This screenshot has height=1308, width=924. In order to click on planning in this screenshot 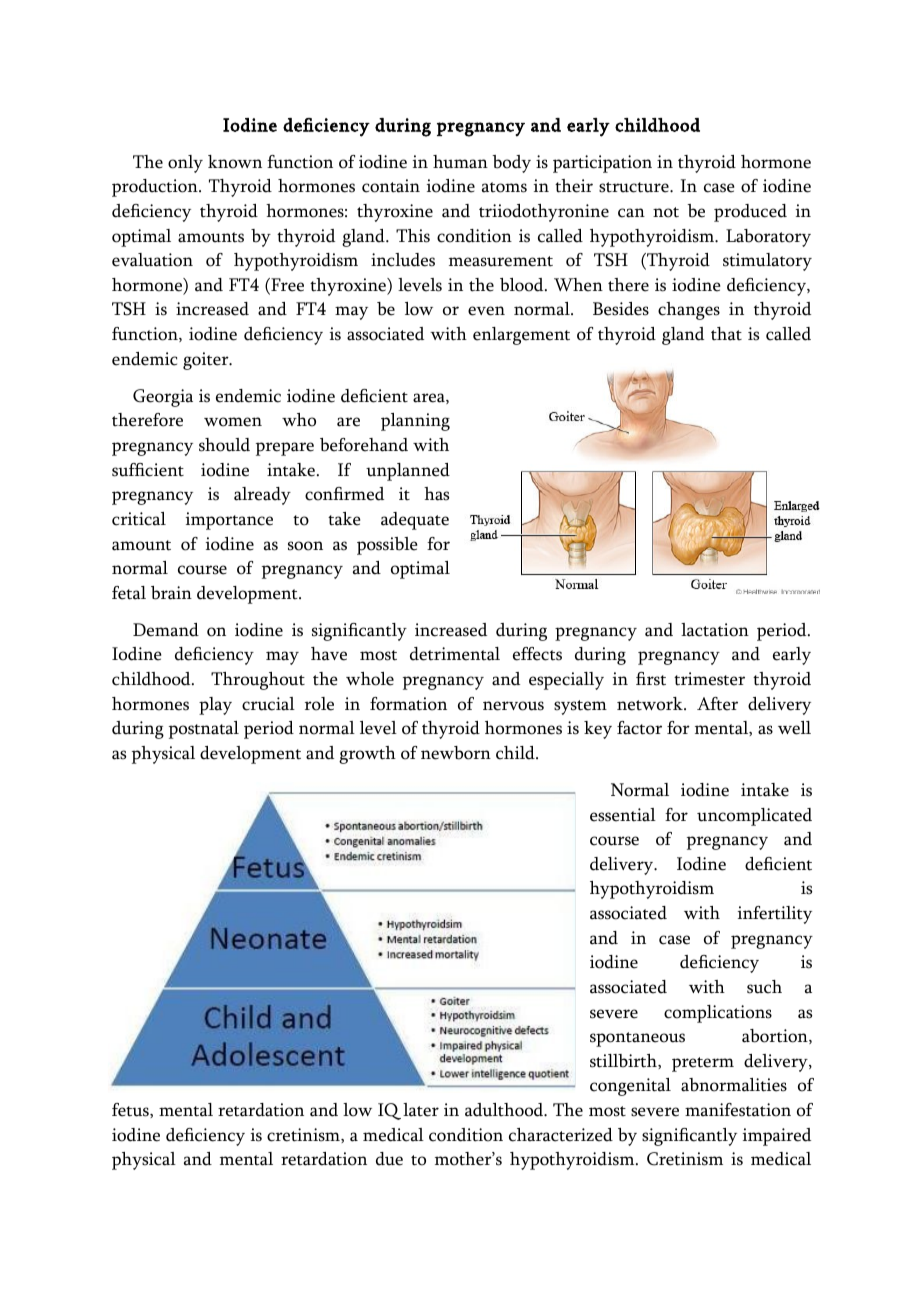, I will do `click(415, 422)`.
